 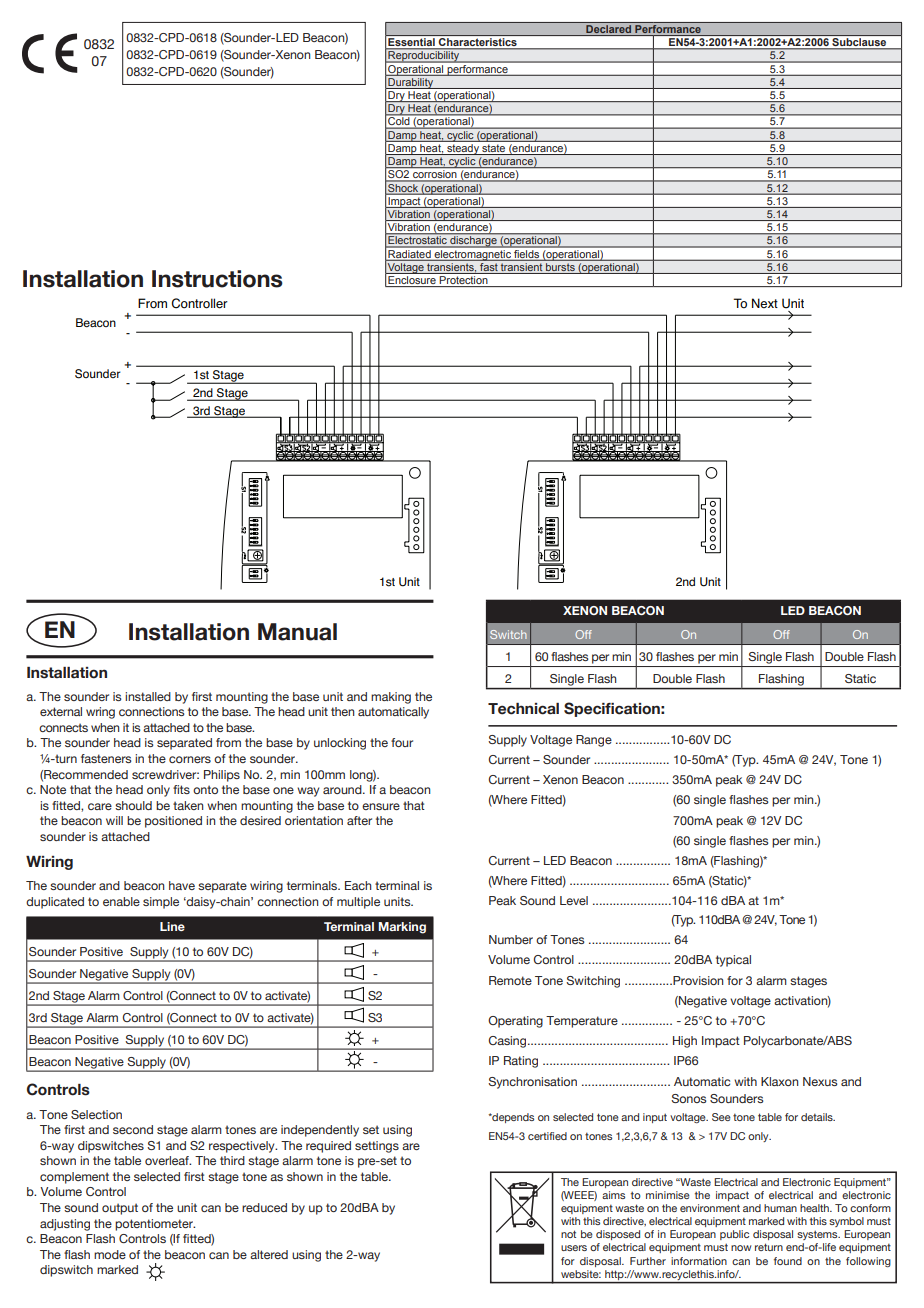 I want to click on Declared, so click(x=609, y=30).
